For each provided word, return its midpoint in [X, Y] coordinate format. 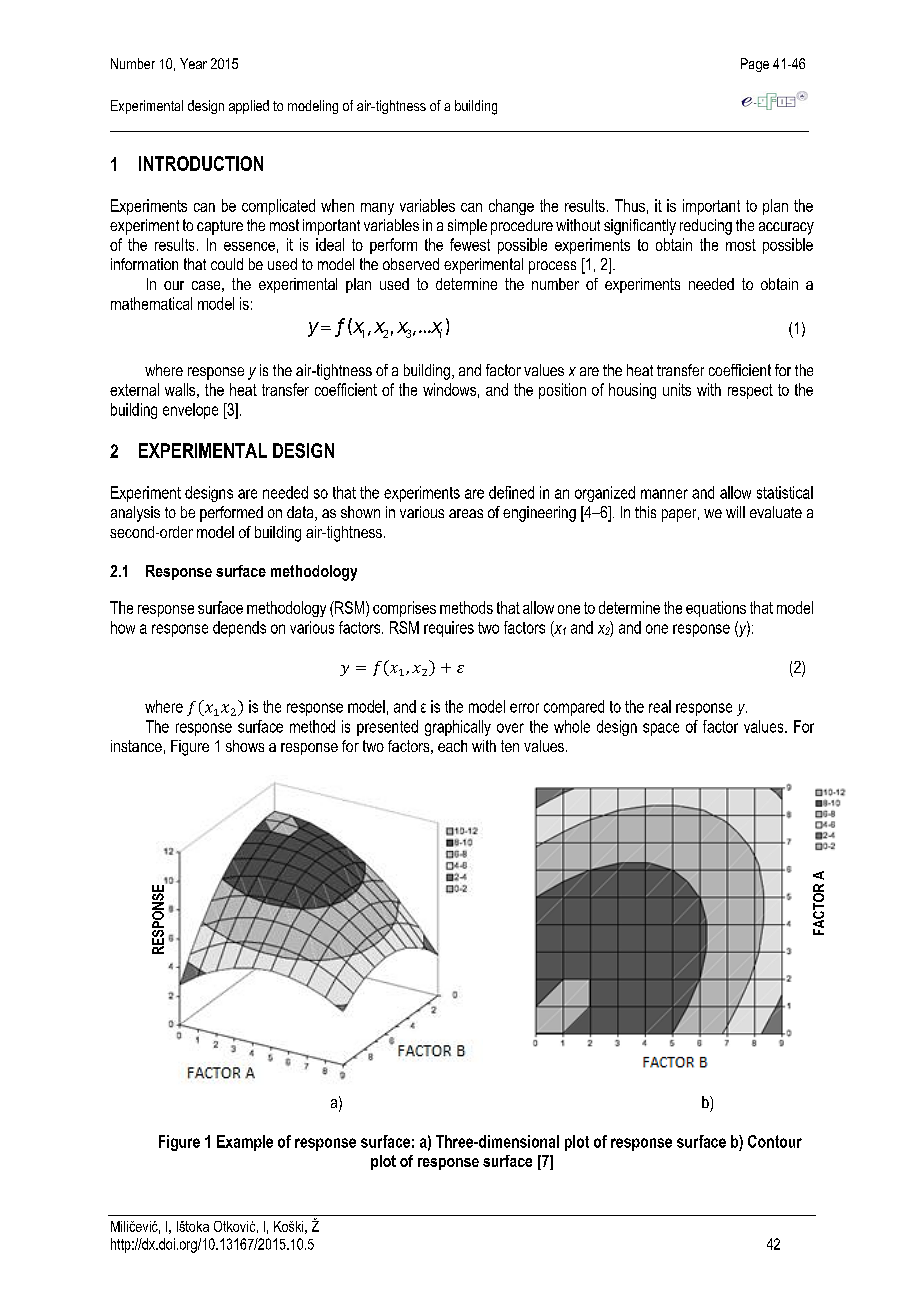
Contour [775, 1141]
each [452, 746]
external [134, 389]
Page [755, 65]
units [677, 389]
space [661, 729]
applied [249, 107]
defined [511, 492]
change [511, 207]
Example [245, 1143]
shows [245, 746]
